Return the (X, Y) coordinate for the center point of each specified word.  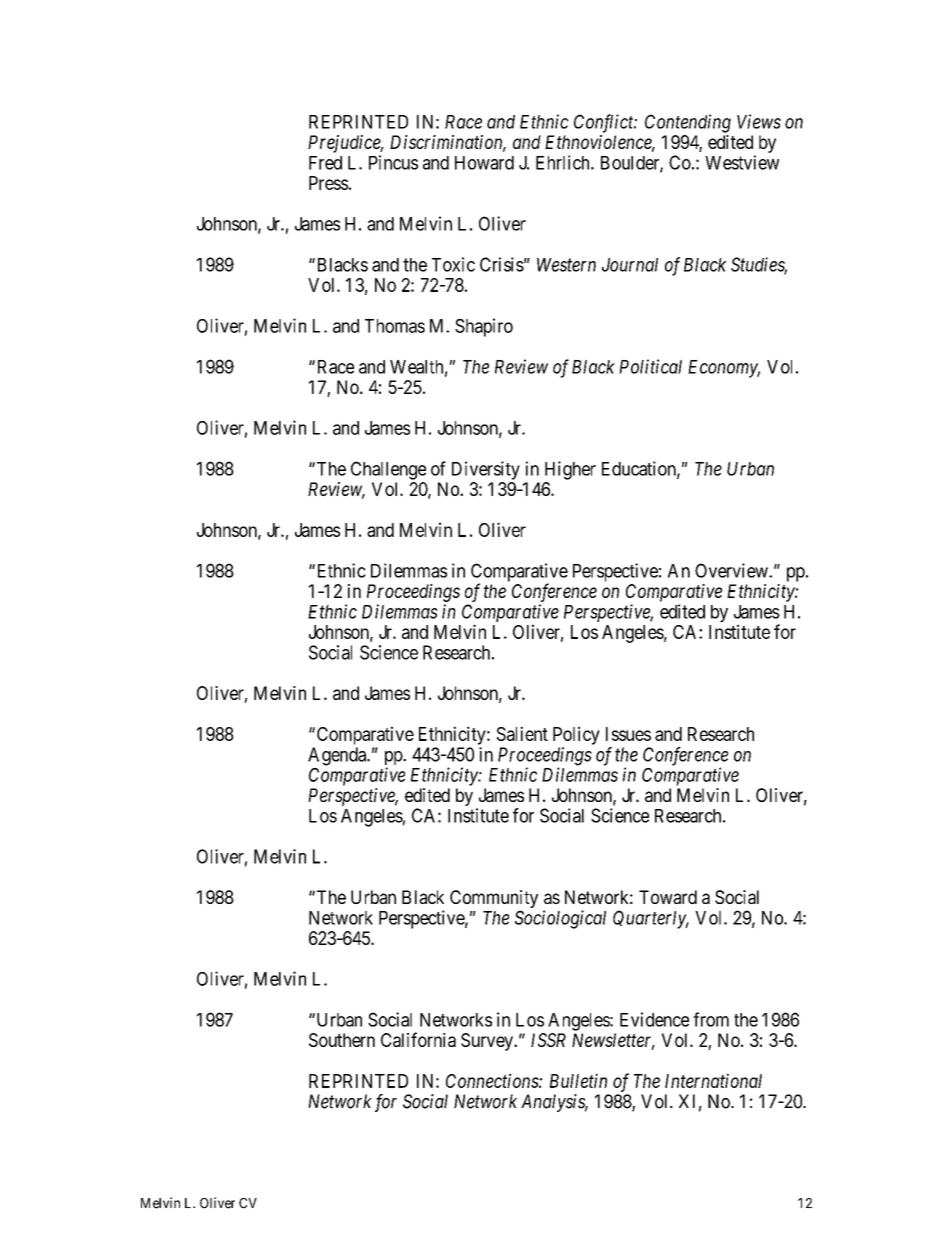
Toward (668, 897)
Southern (342, 1040)
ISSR (548, 1040)
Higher (570, 470)
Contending (688, 123)
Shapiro (484, 327)
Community (494, 900)
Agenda (338, 756)
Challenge (388, 470)
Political (650, 366)
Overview (732, 570)
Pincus (393, 162)
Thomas (395, 326)
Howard (484, 163)
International (713, 1080)
